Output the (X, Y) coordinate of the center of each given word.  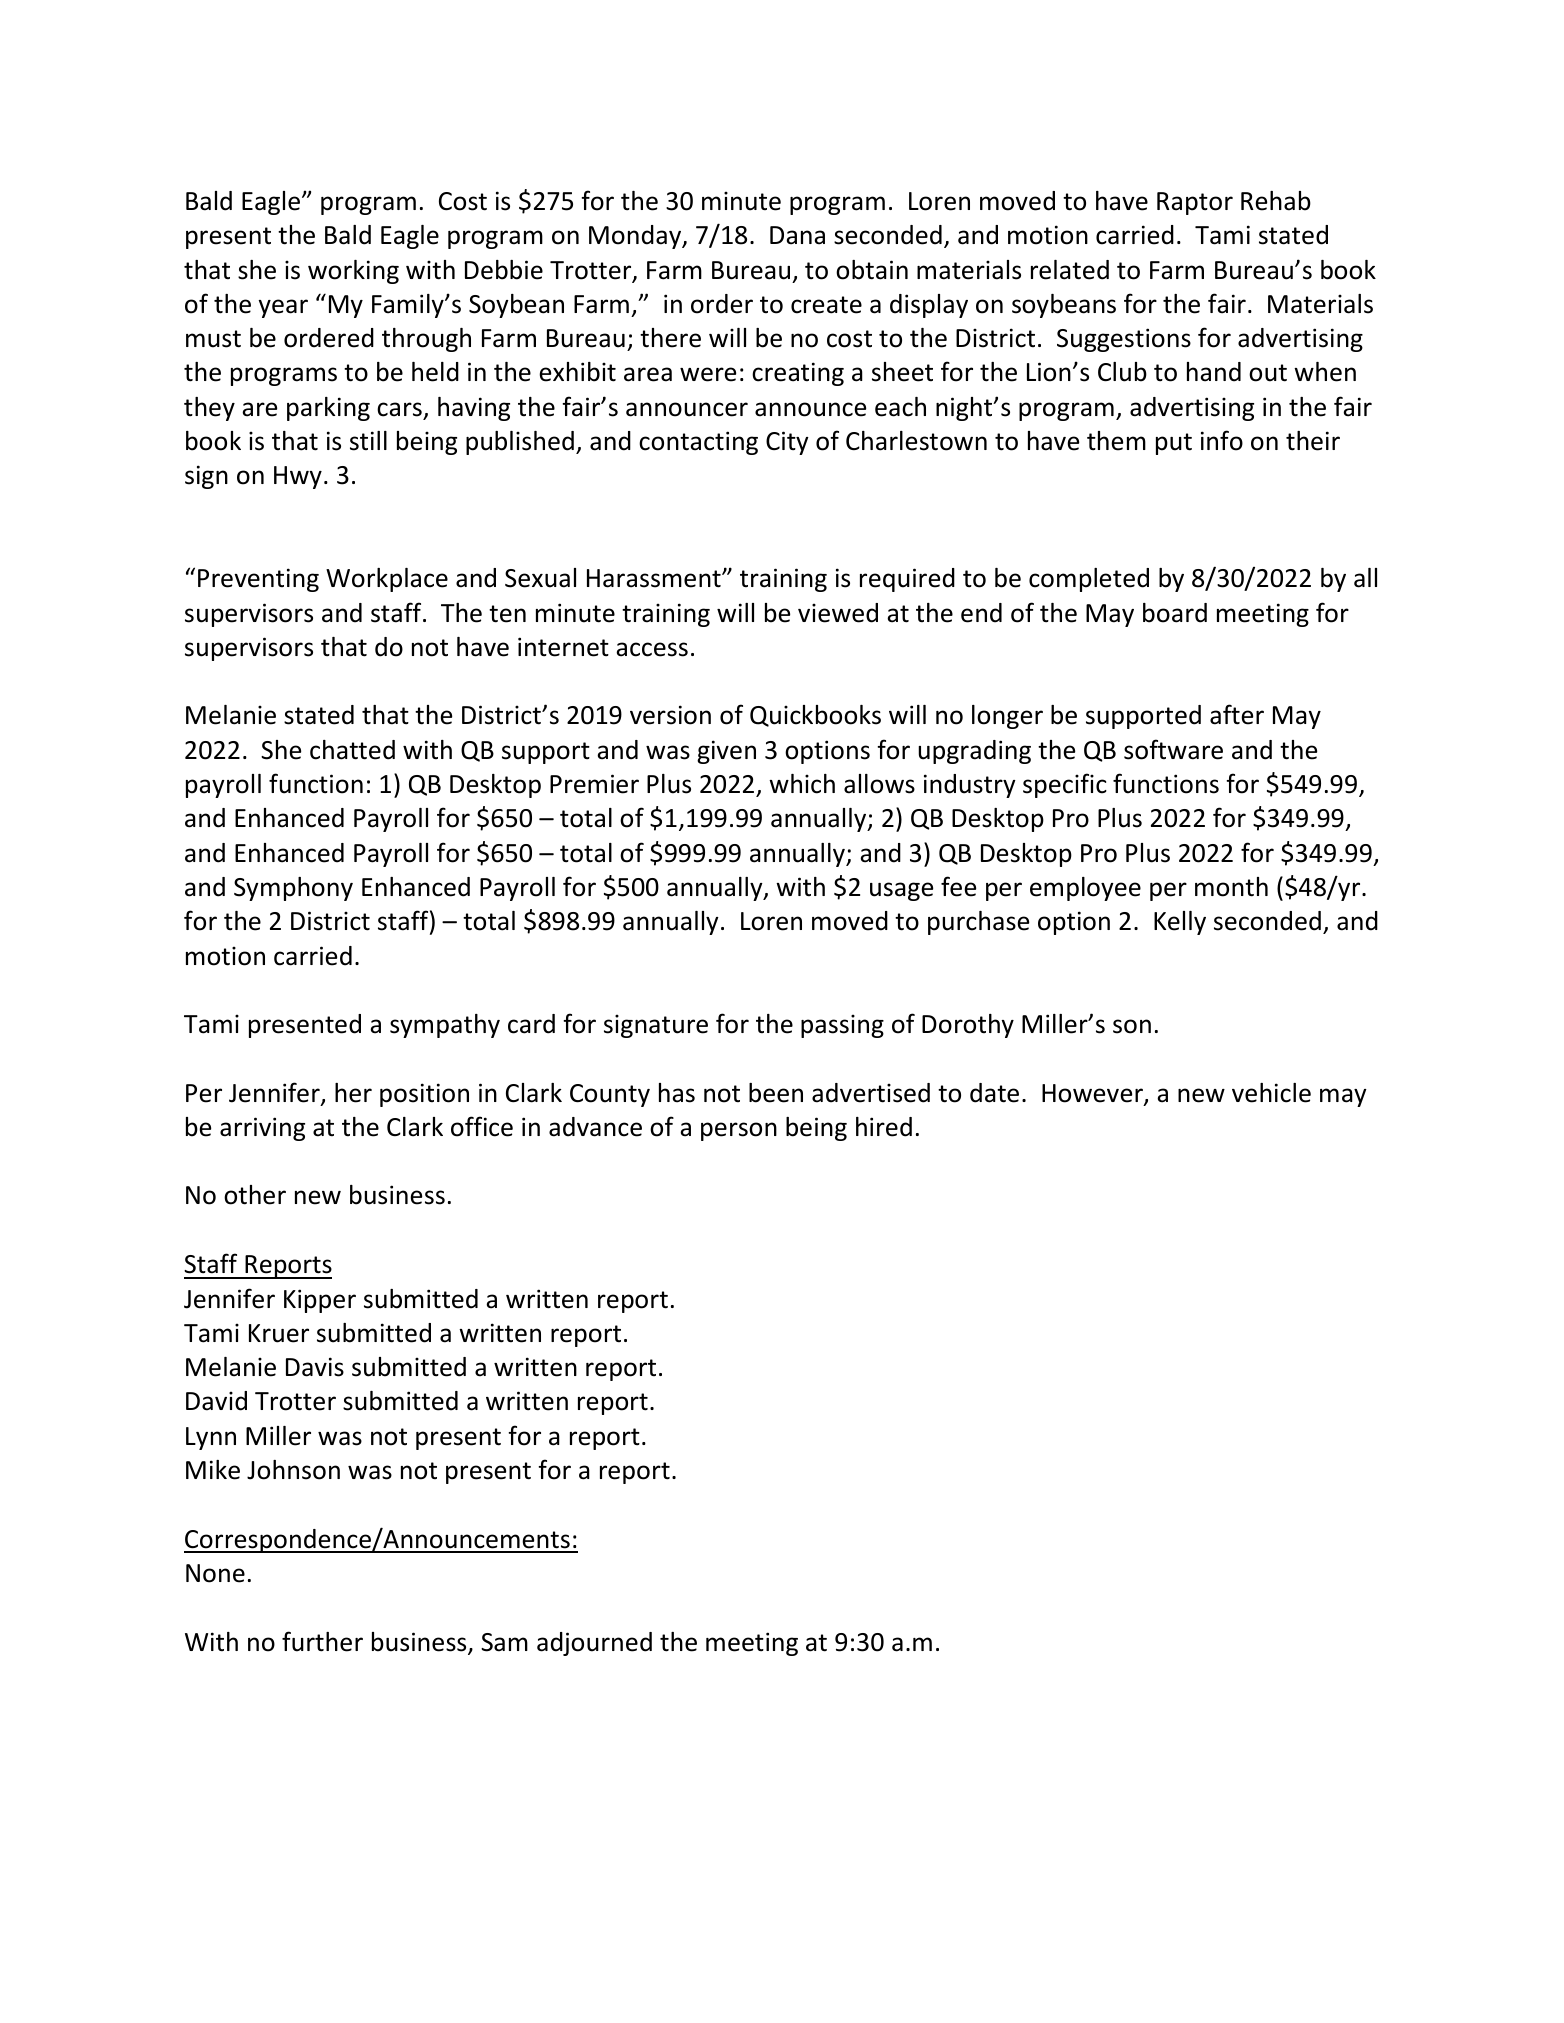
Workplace (387, 580)
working (353, 272)
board (1175, 613)
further (322, 1641)
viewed (838, 613)
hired (884, 1127)
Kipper (320, 1301)
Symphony (293, 889)
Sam (504, 1642)
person (739, 1131)
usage (901, 891)
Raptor (1195, 203)
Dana (797, 235)
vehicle (1271, 1093)
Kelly (1180, 923)
